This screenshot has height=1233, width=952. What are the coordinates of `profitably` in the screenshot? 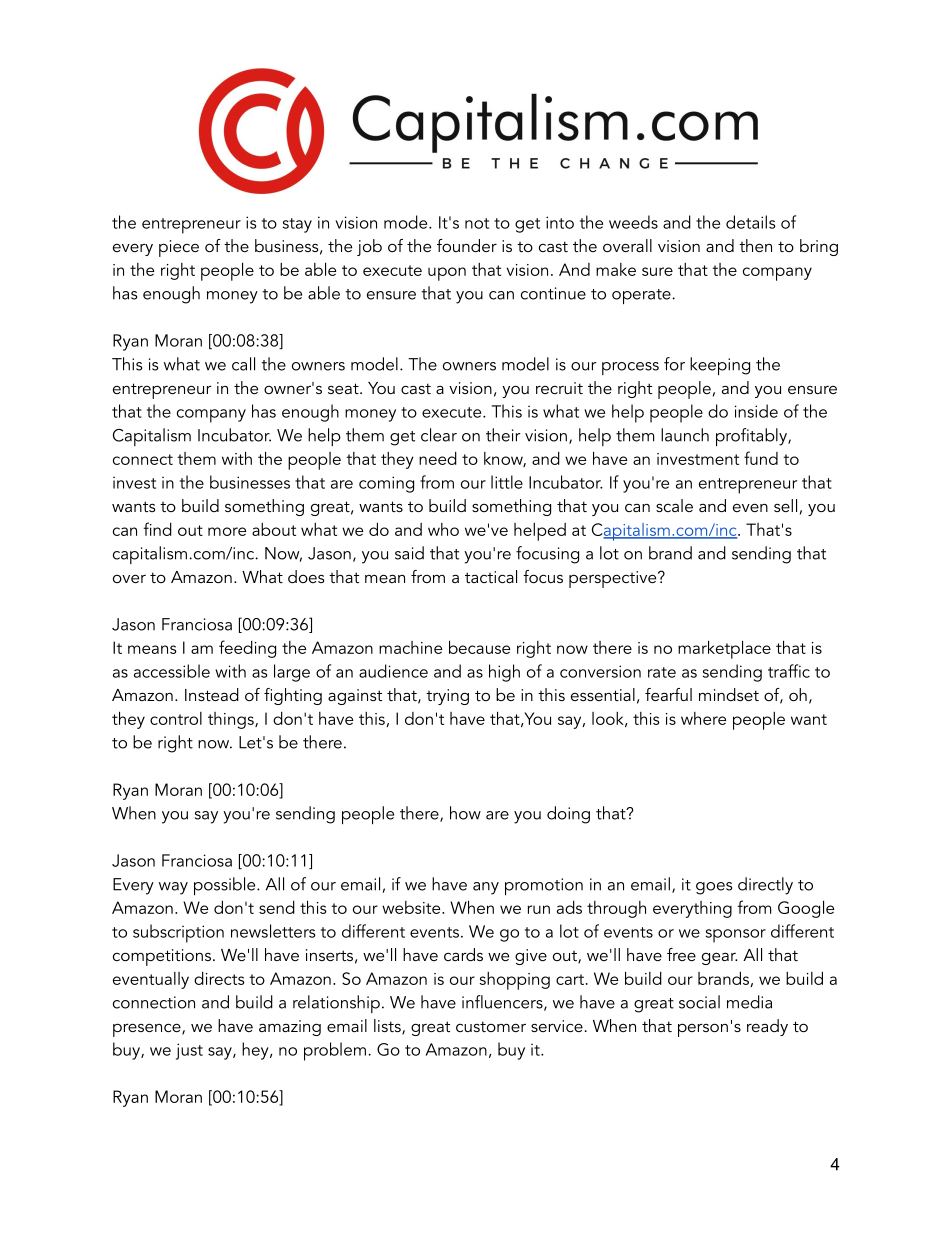 It's located at (752, 437).
